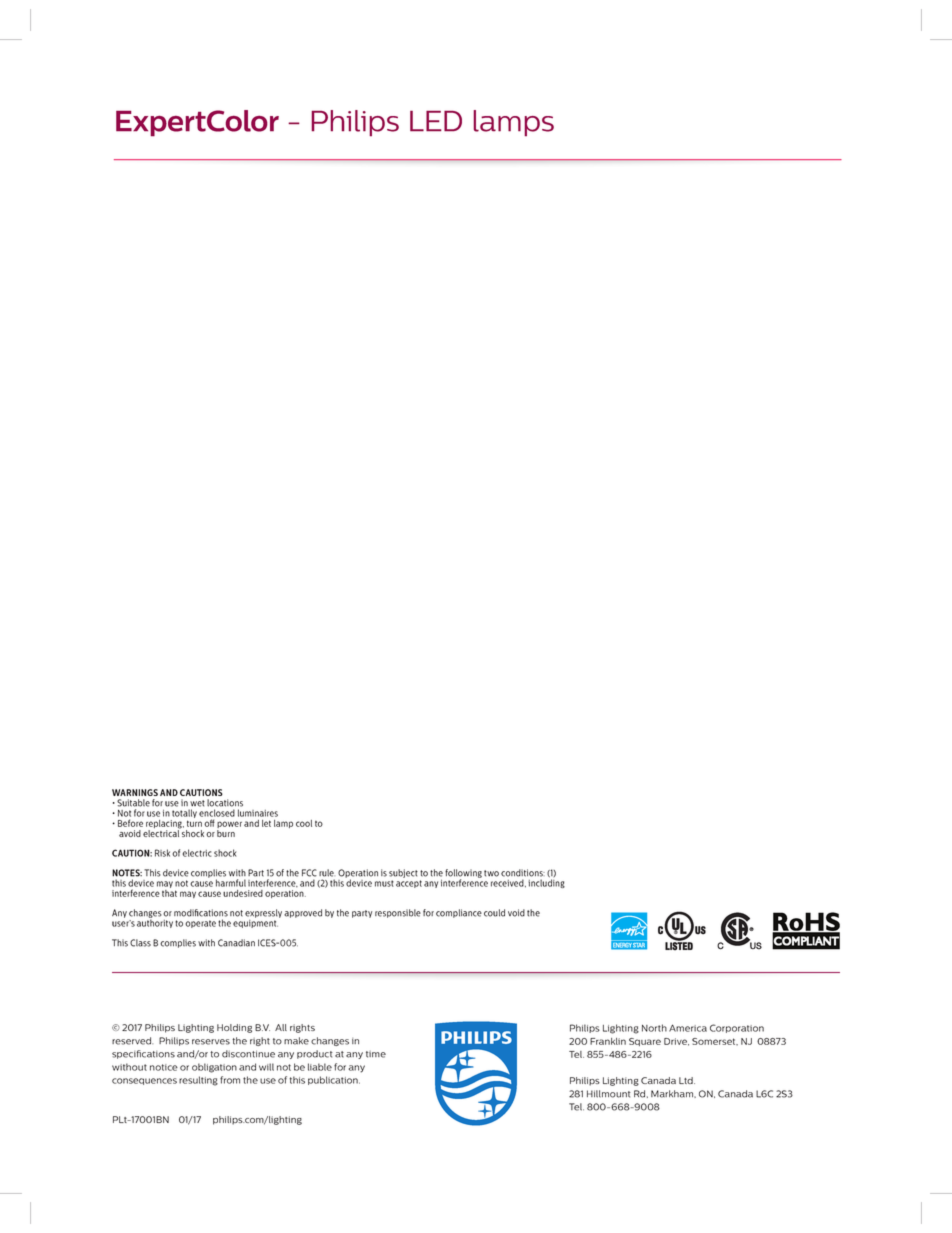  Describe the element at coordinates (463, 874) in the document. I see `following` at that location.
